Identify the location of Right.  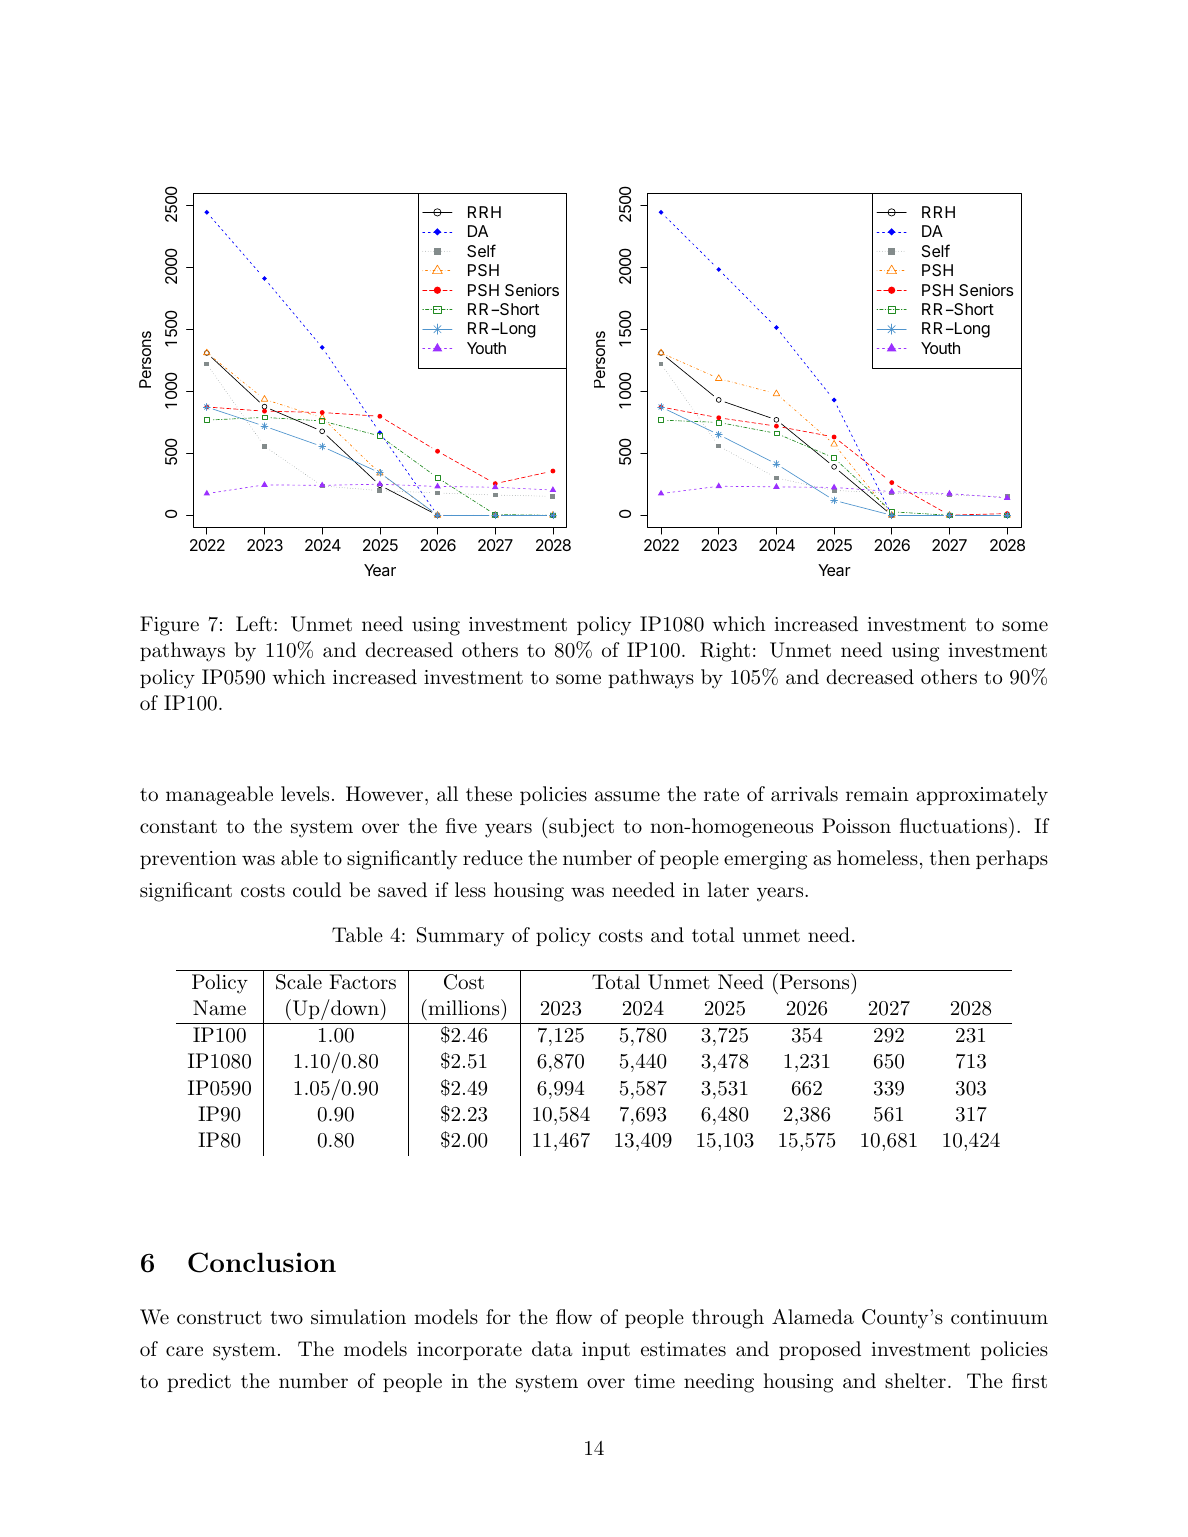
(725, 652).
